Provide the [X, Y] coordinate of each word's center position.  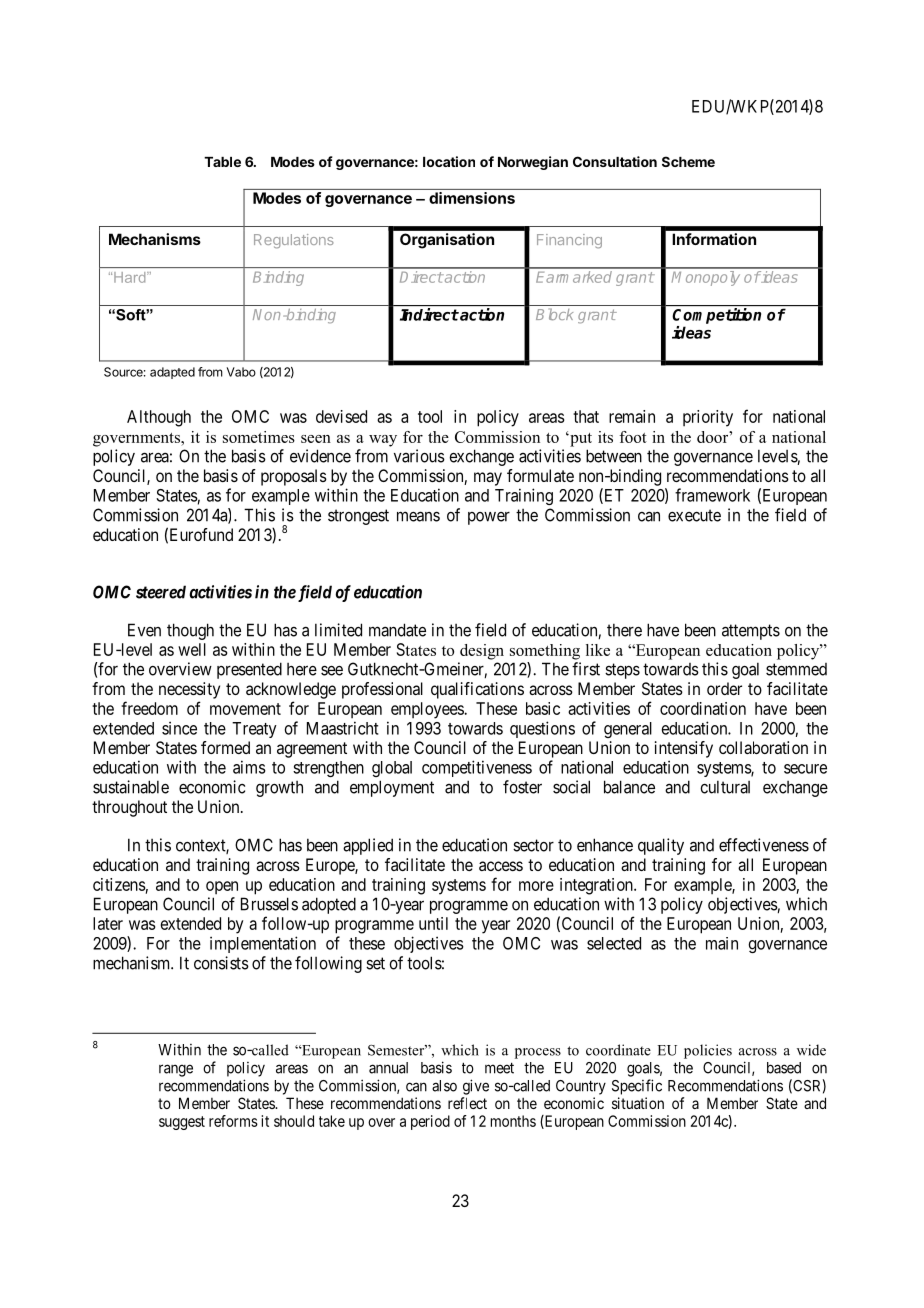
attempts [751, 632]
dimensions [472, 198]
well [192, 649]
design [482, 652]
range [176, 1070]
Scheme [688, 161]
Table [222, 162]
